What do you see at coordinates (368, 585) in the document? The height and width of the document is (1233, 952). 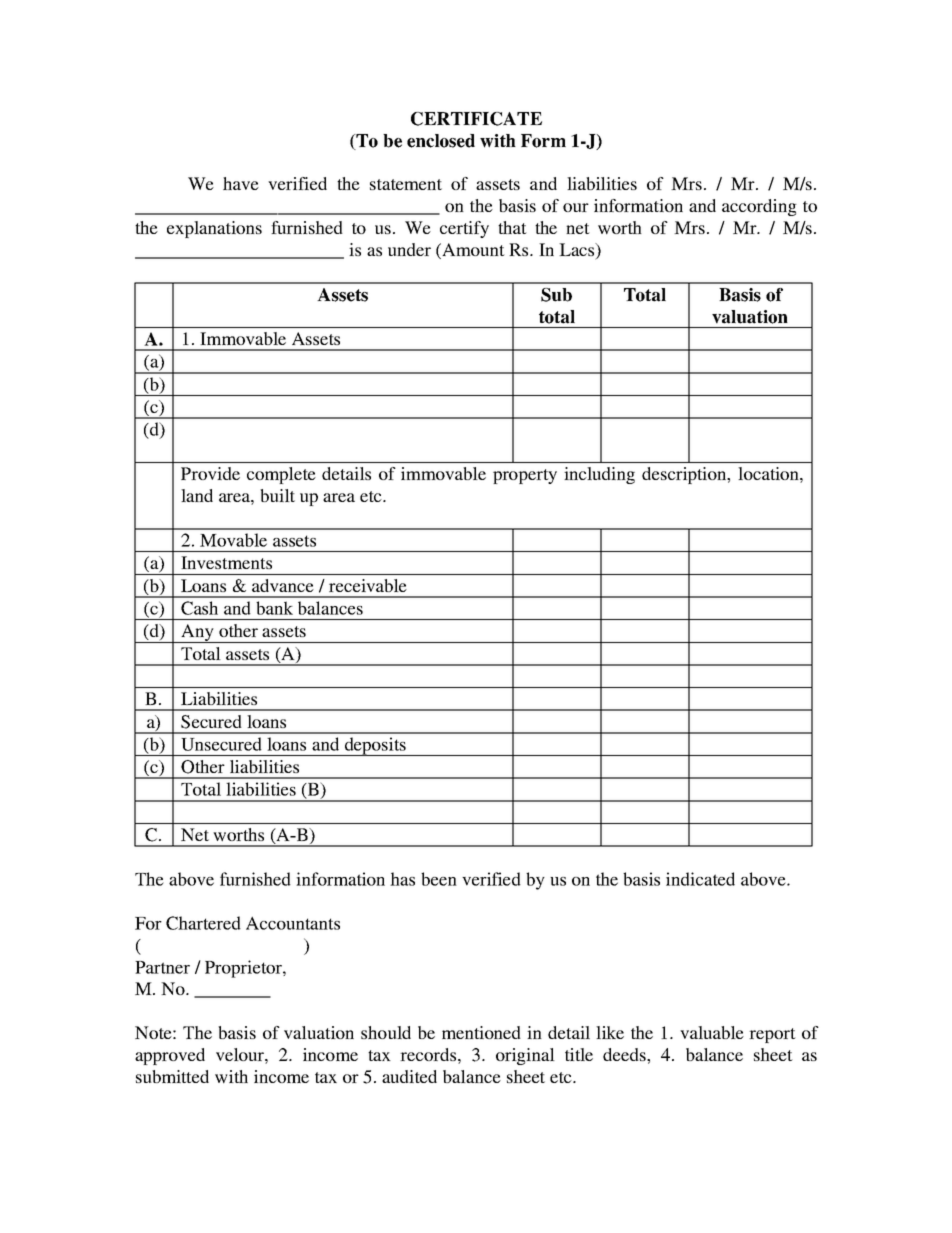 I see `receivable` at bounding box center [368, 585].
